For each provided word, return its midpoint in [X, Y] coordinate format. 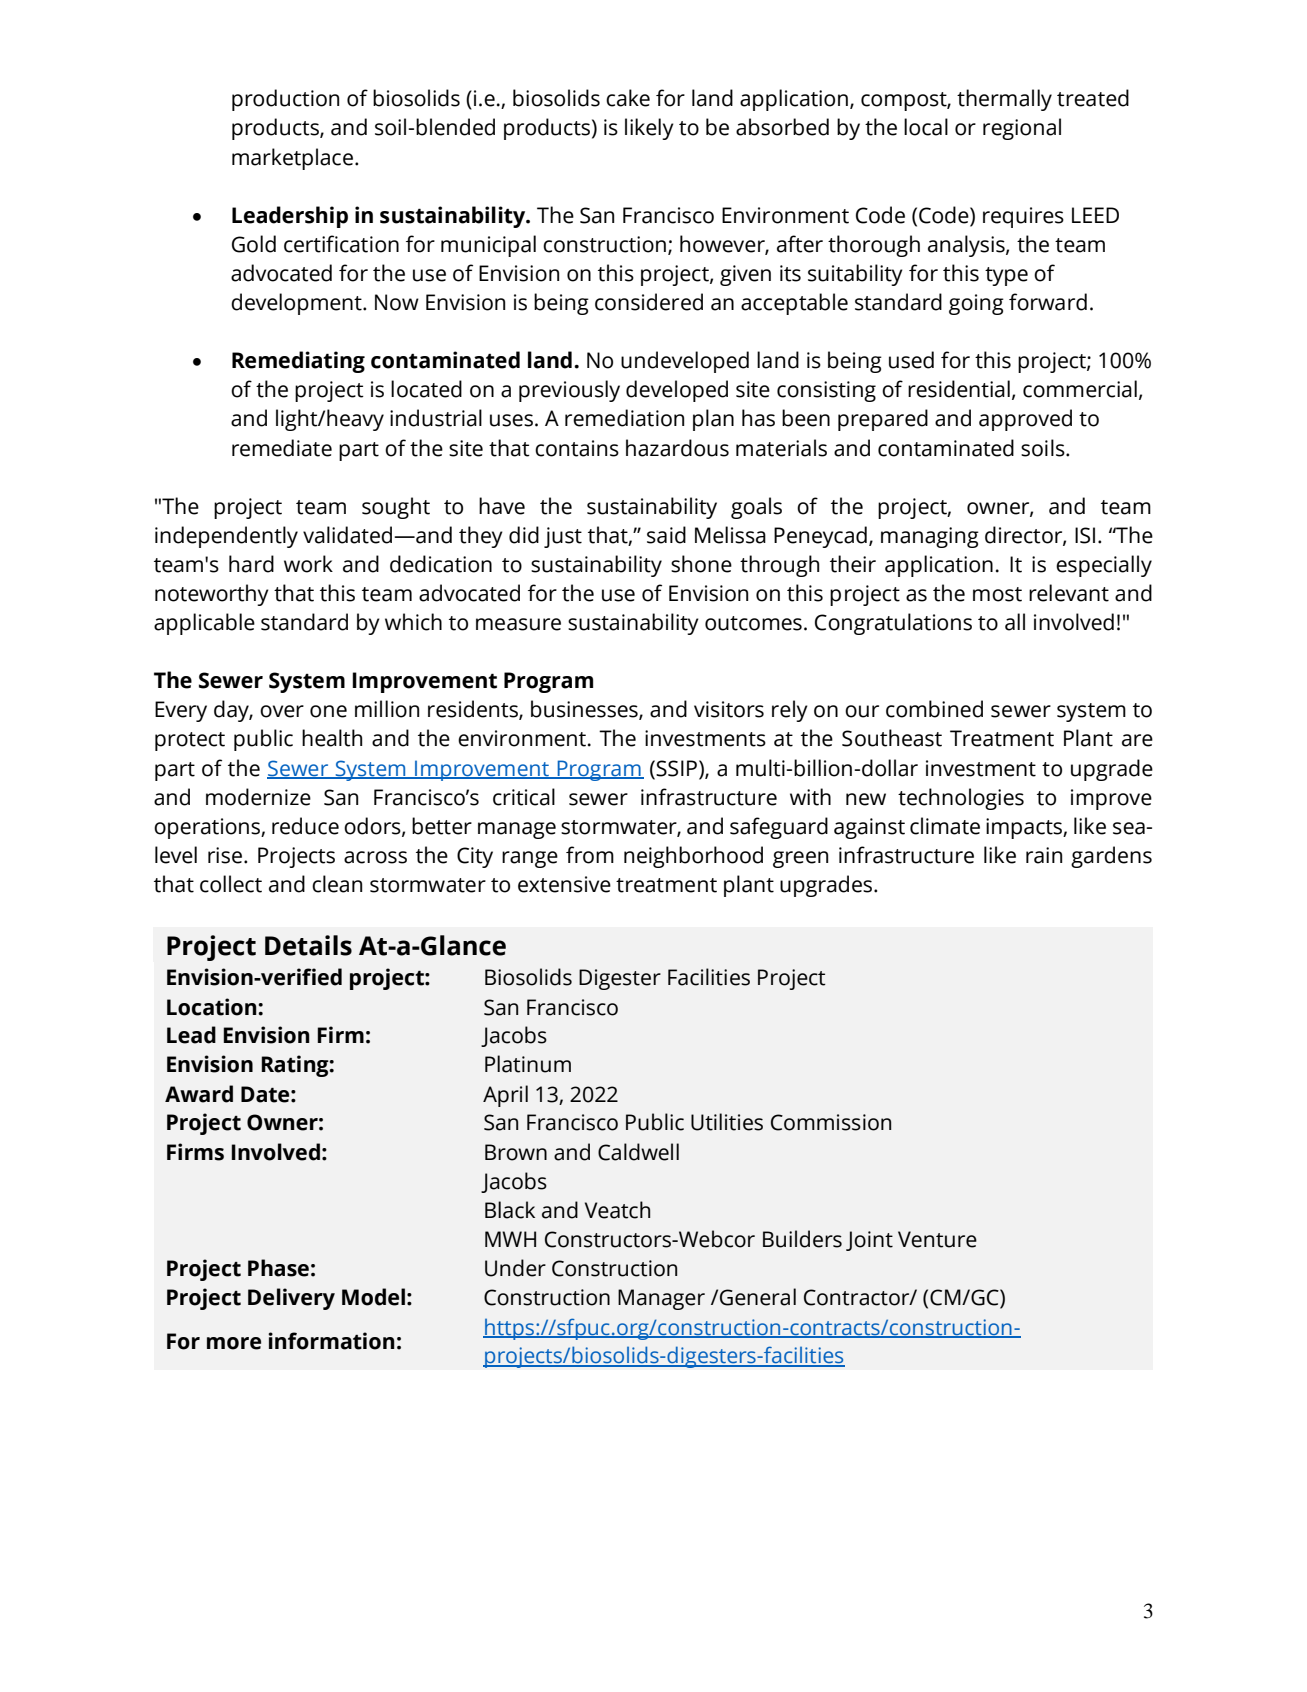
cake [628, 98]
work [308, 564]
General [758, 1297]
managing [930, 537]
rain [1044, 855]
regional [1022, 129]
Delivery [291, 1299]
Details [308, 945]
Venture [937, 1239]
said [666, 535]
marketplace [294, 159]
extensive [564, 884]
